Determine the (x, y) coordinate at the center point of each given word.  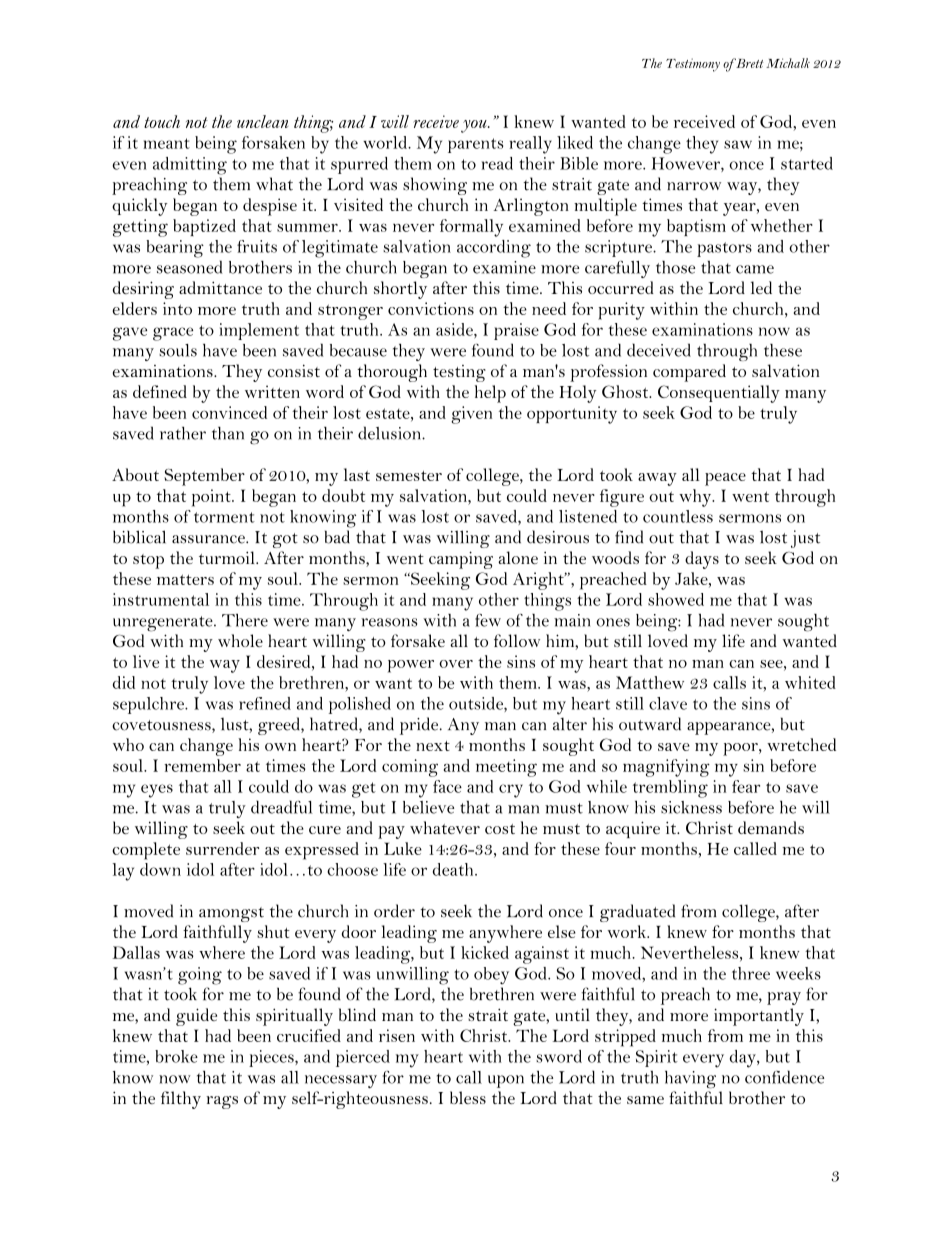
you (475, 126)
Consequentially (719, 394)
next (433, 746)
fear (746, 786)
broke (176, 1056)
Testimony (693, 65)
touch (162, 121)
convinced (229, 412)
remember (202, 765)
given (471, 415)
